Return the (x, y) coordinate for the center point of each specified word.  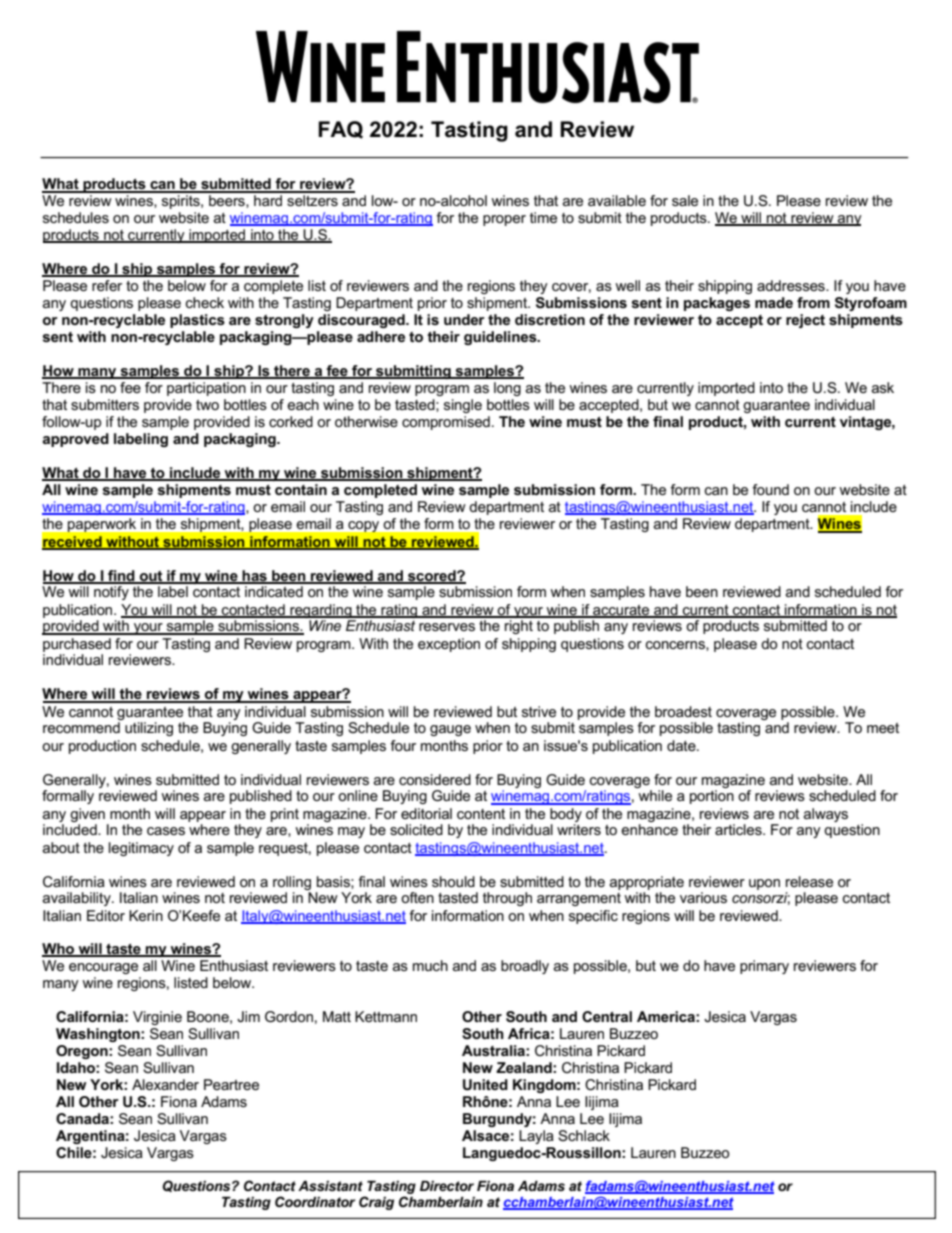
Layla (536, 1137)
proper (504, 220)
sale (685, 200)
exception (449, 645)
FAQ (340, 130)
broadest (683, 711)
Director (447, 1186)
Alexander (165, 1084)
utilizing (149, 729)
